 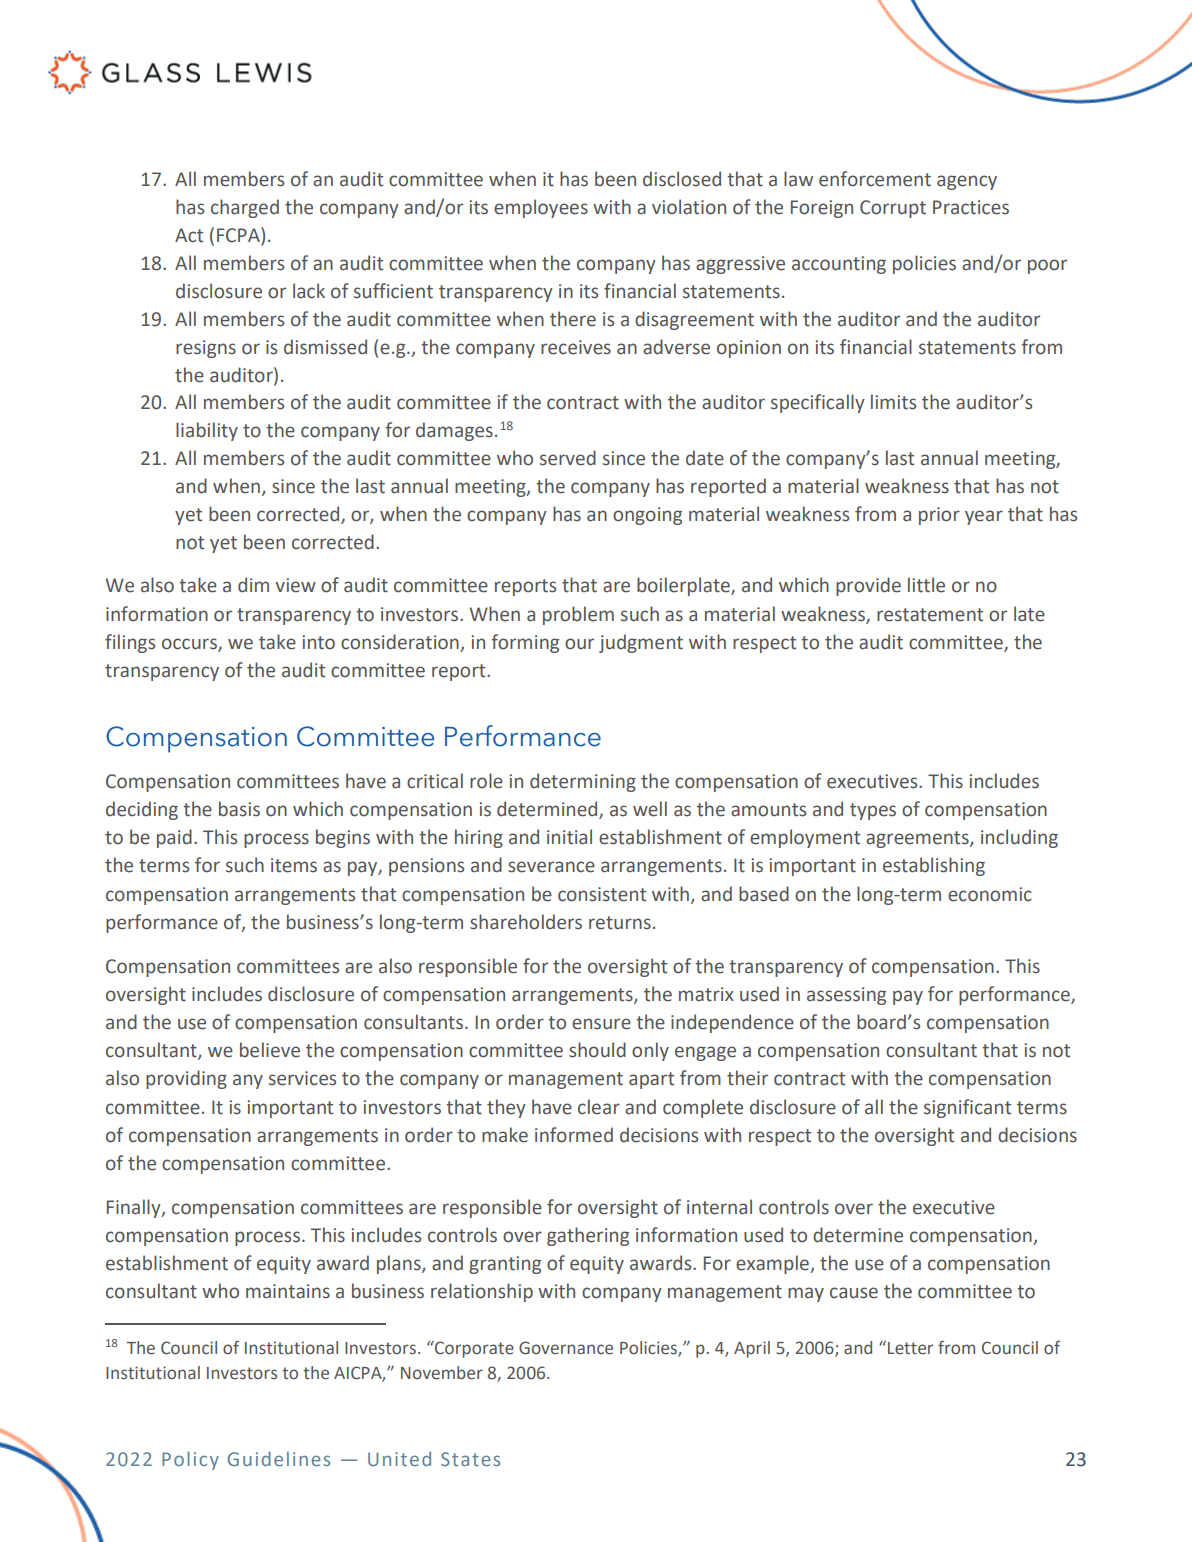 I want to click on Practices, so click(x=971, y=207).
